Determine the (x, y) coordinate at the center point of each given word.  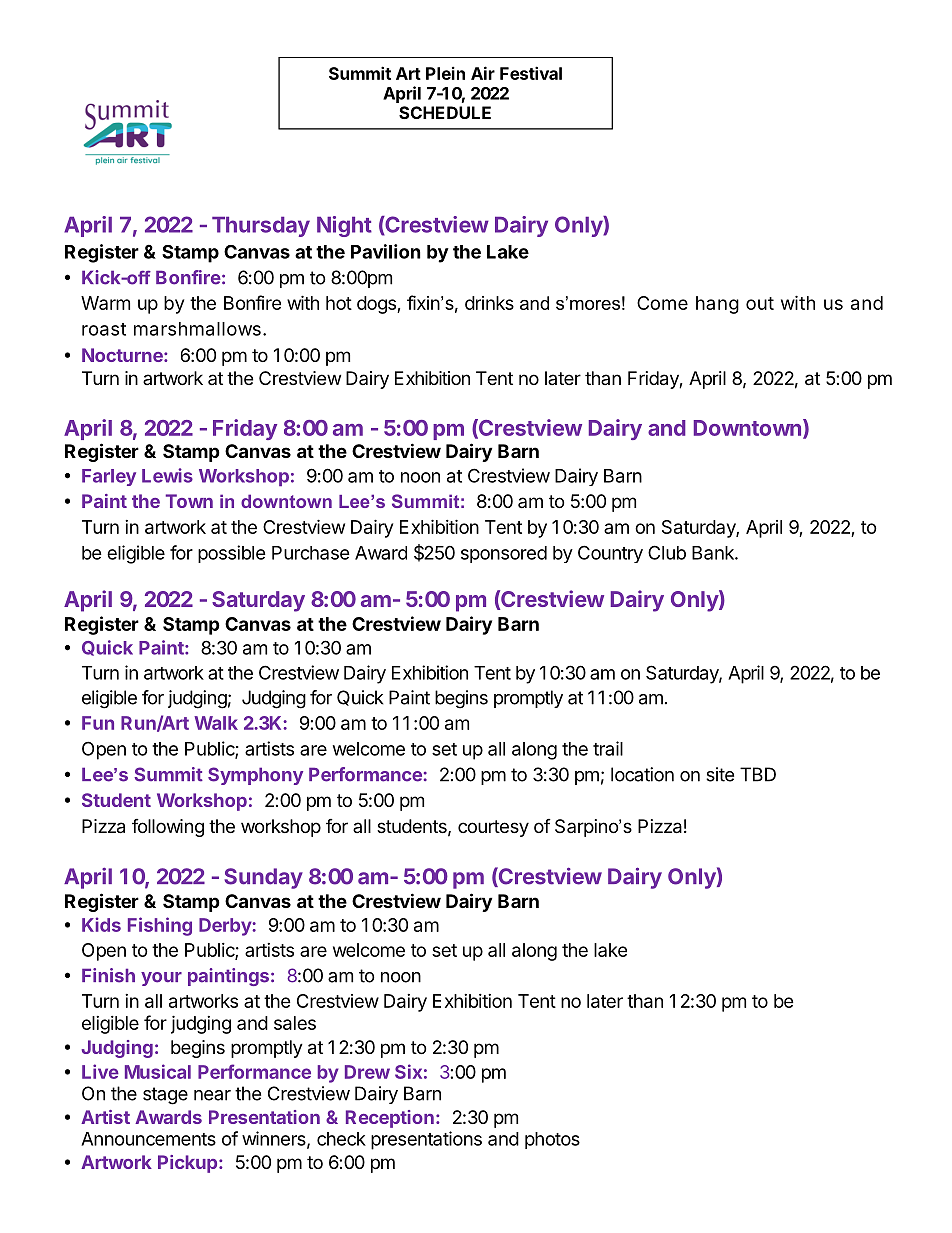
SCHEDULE (445, 112)
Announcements (148, 1139)
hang (717, 305)
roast (104, 329)
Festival (531, 73)
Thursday (261, 226)
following (168, 828)
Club (667, 552)
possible (232, 554)
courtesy (493, 828)
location (642, 774)
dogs (377, 305)
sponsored (504, 554)
